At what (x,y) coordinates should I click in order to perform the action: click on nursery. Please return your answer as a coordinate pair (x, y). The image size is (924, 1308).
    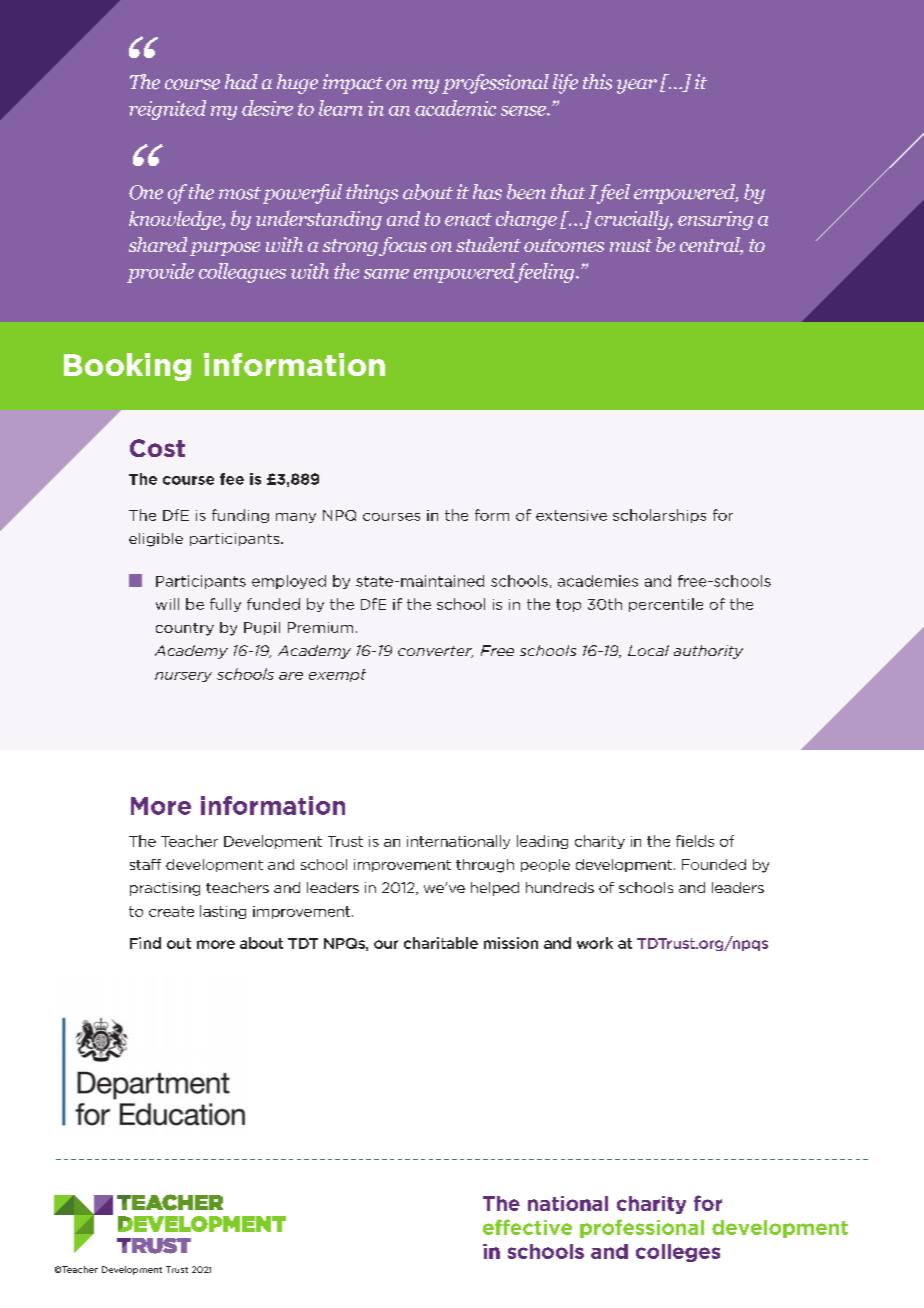
    Looking at the image, I should click on (183, 677).
